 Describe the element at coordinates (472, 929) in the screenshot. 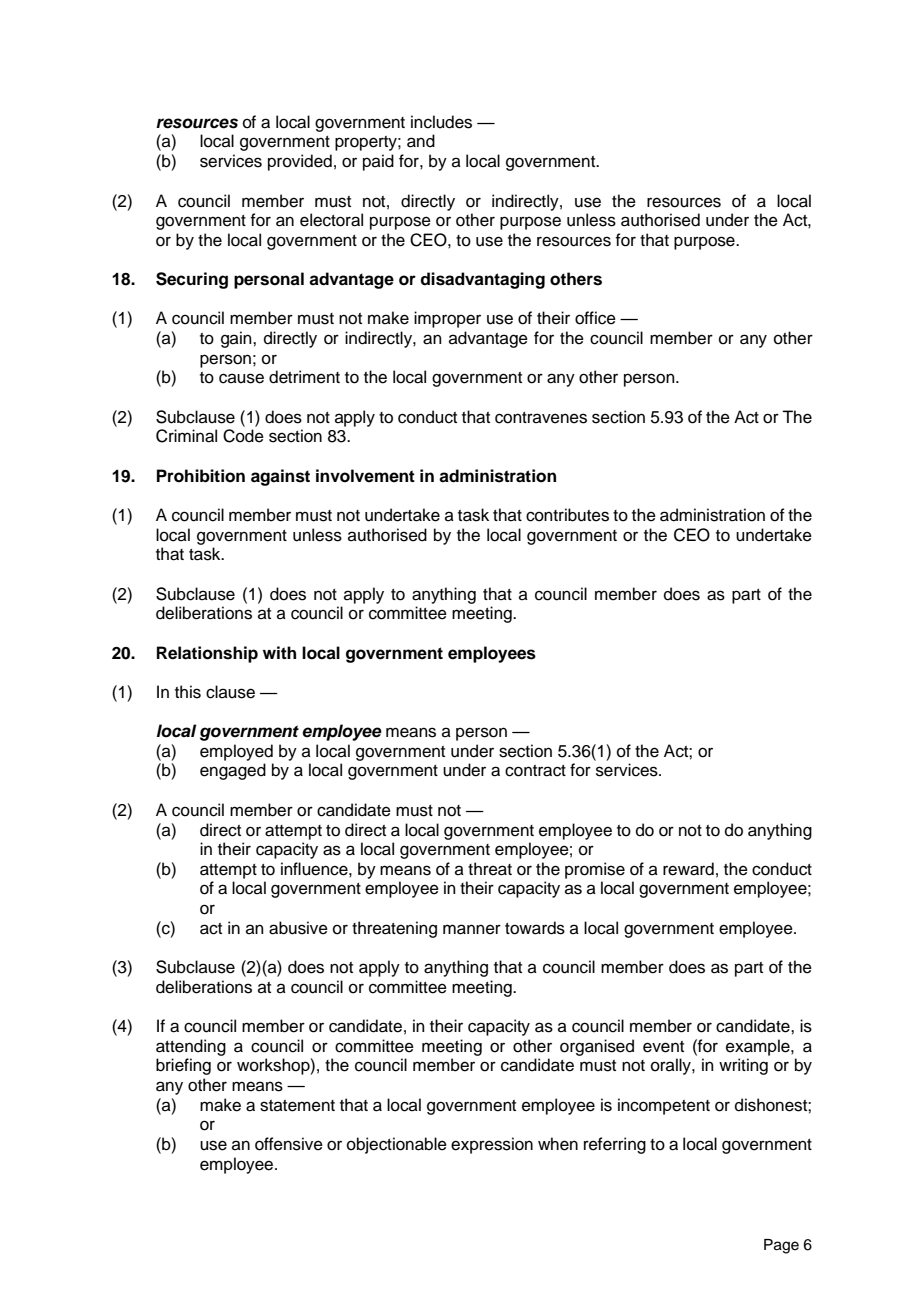

I see `manner` at that location.
